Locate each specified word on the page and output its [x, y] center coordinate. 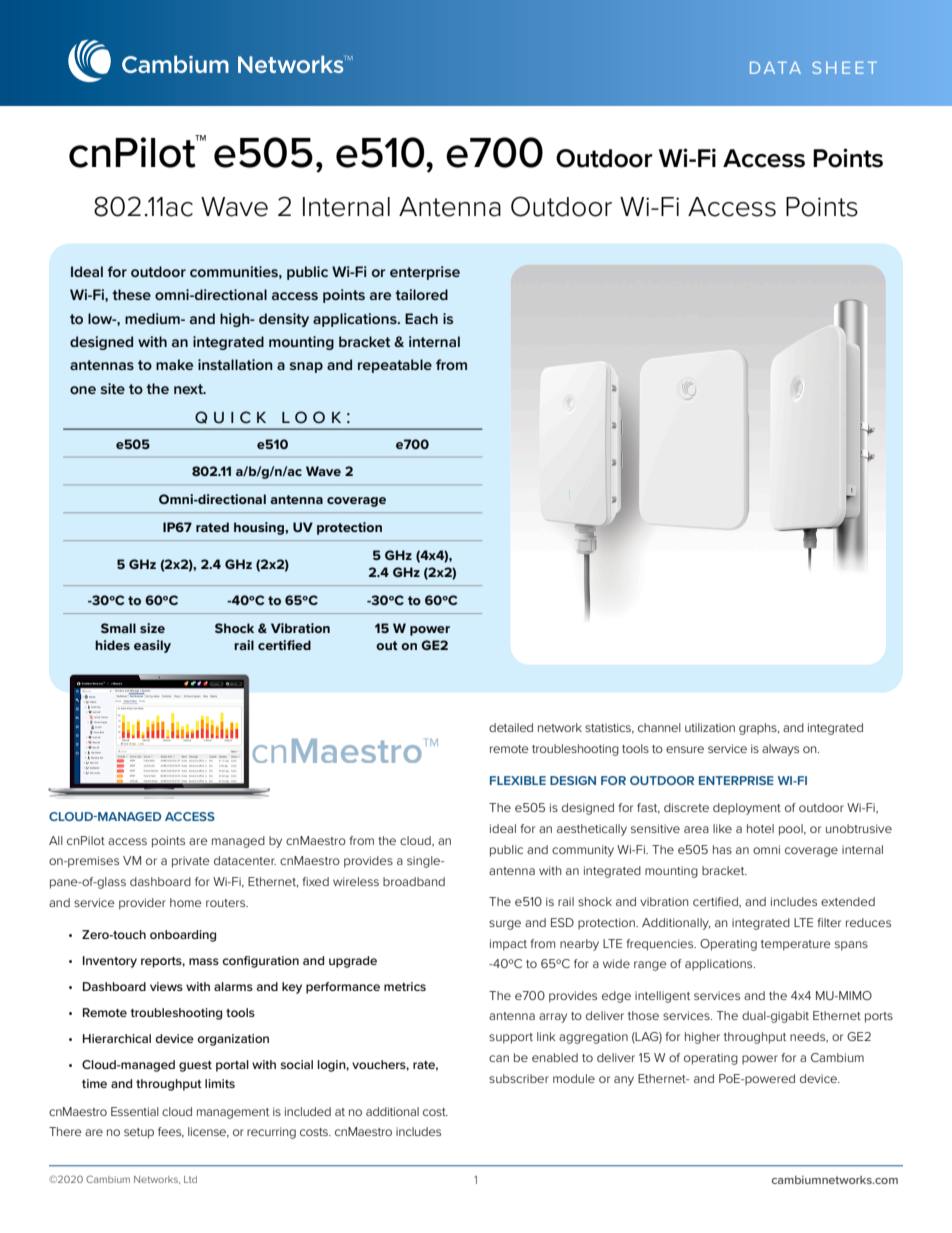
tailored [421, 294]
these [131, 294]
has [722, 849]
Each [421, 318]
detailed [511, 727]
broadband [414, 881]
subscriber [519, 1078]
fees [171, 1132]
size [152, 628]
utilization [710, 727]
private [191, 862]
